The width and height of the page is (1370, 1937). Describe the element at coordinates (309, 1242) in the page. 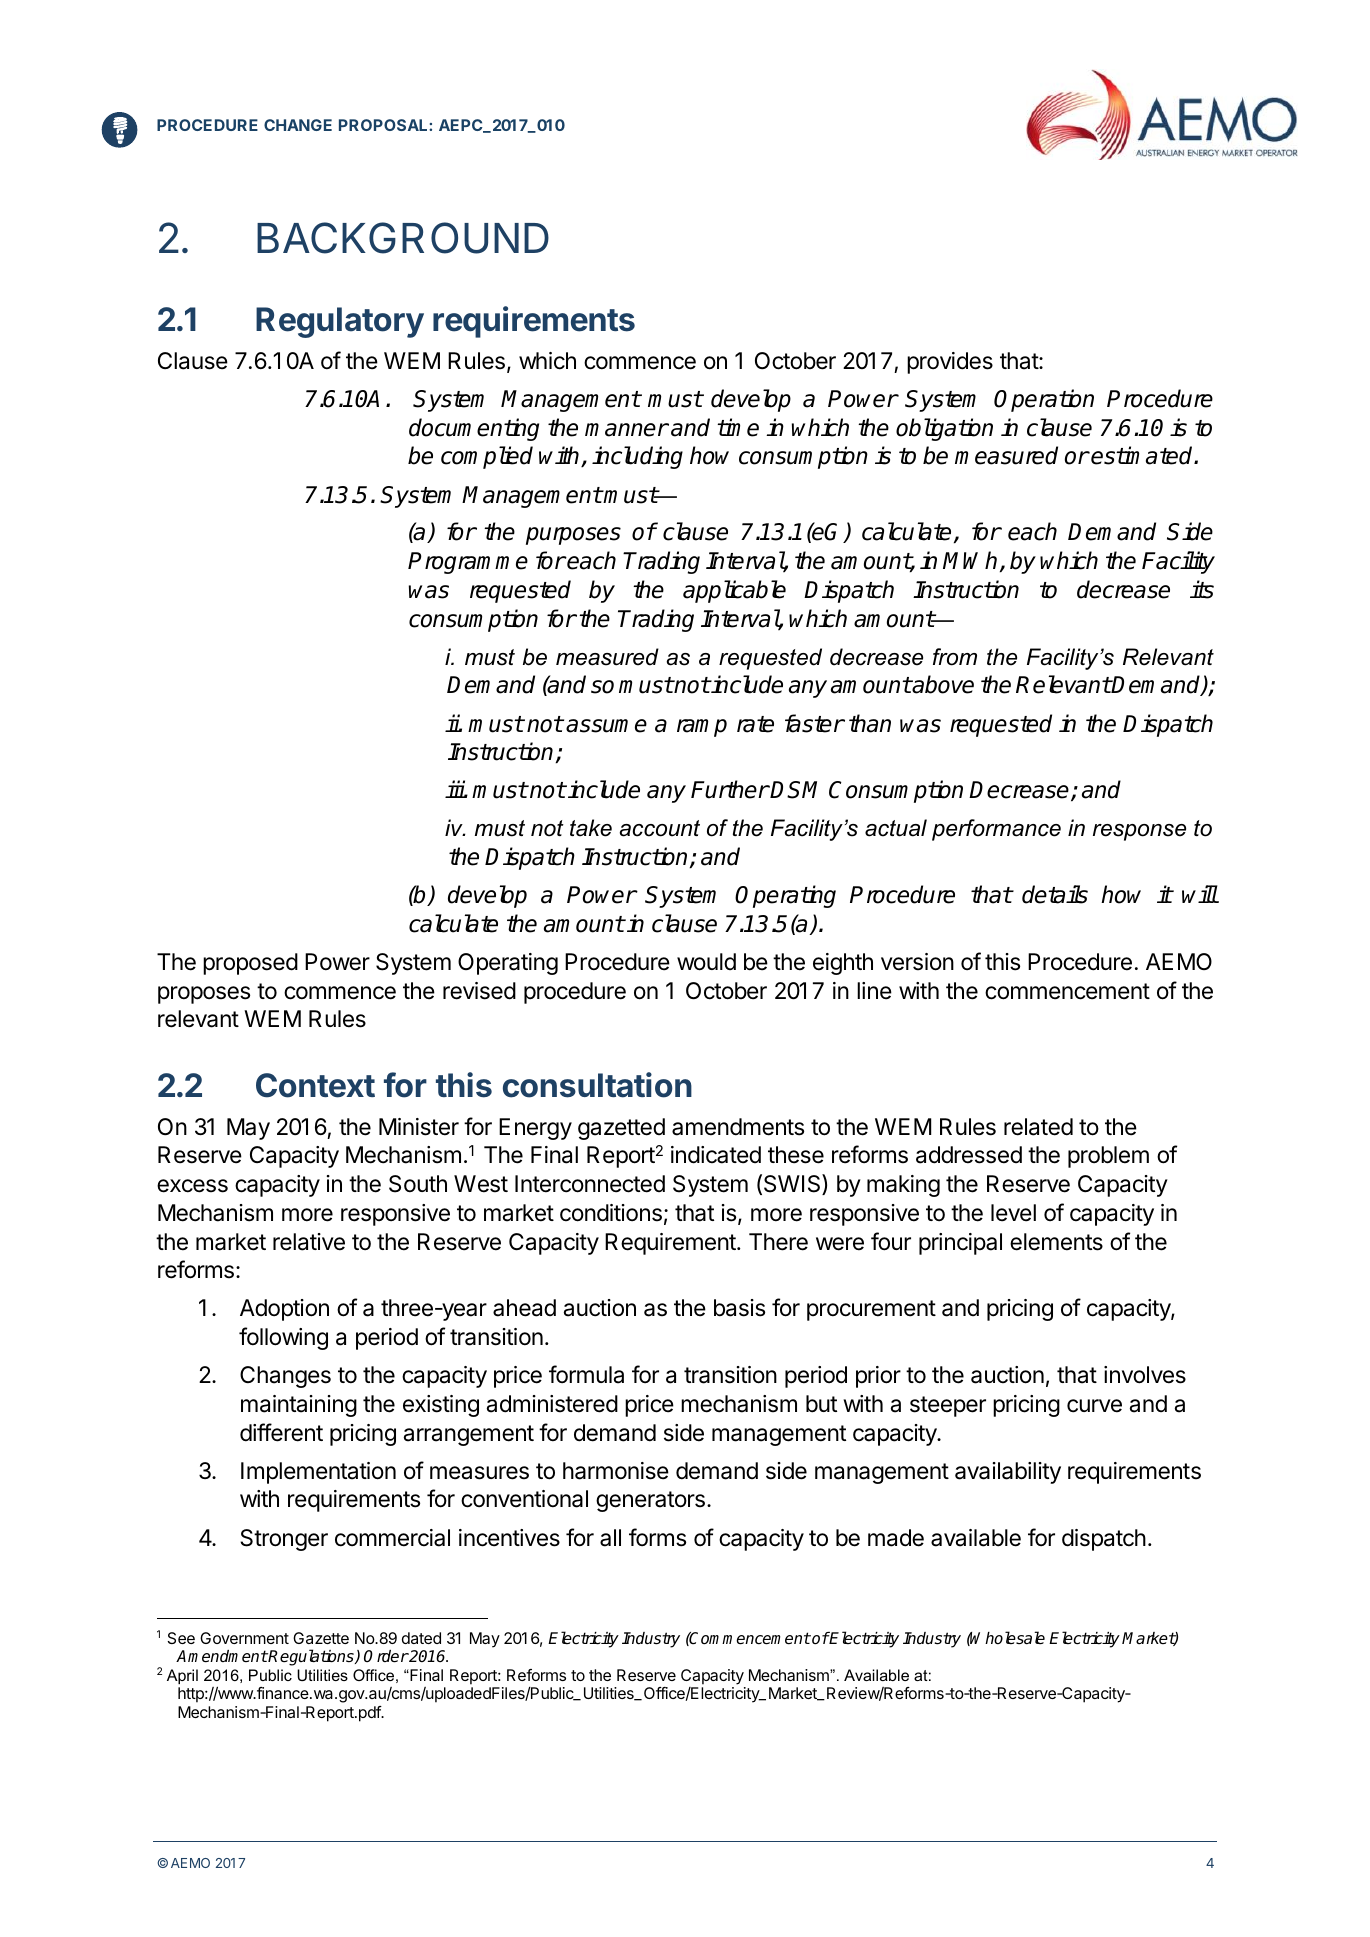

I see `relative` at that location.
